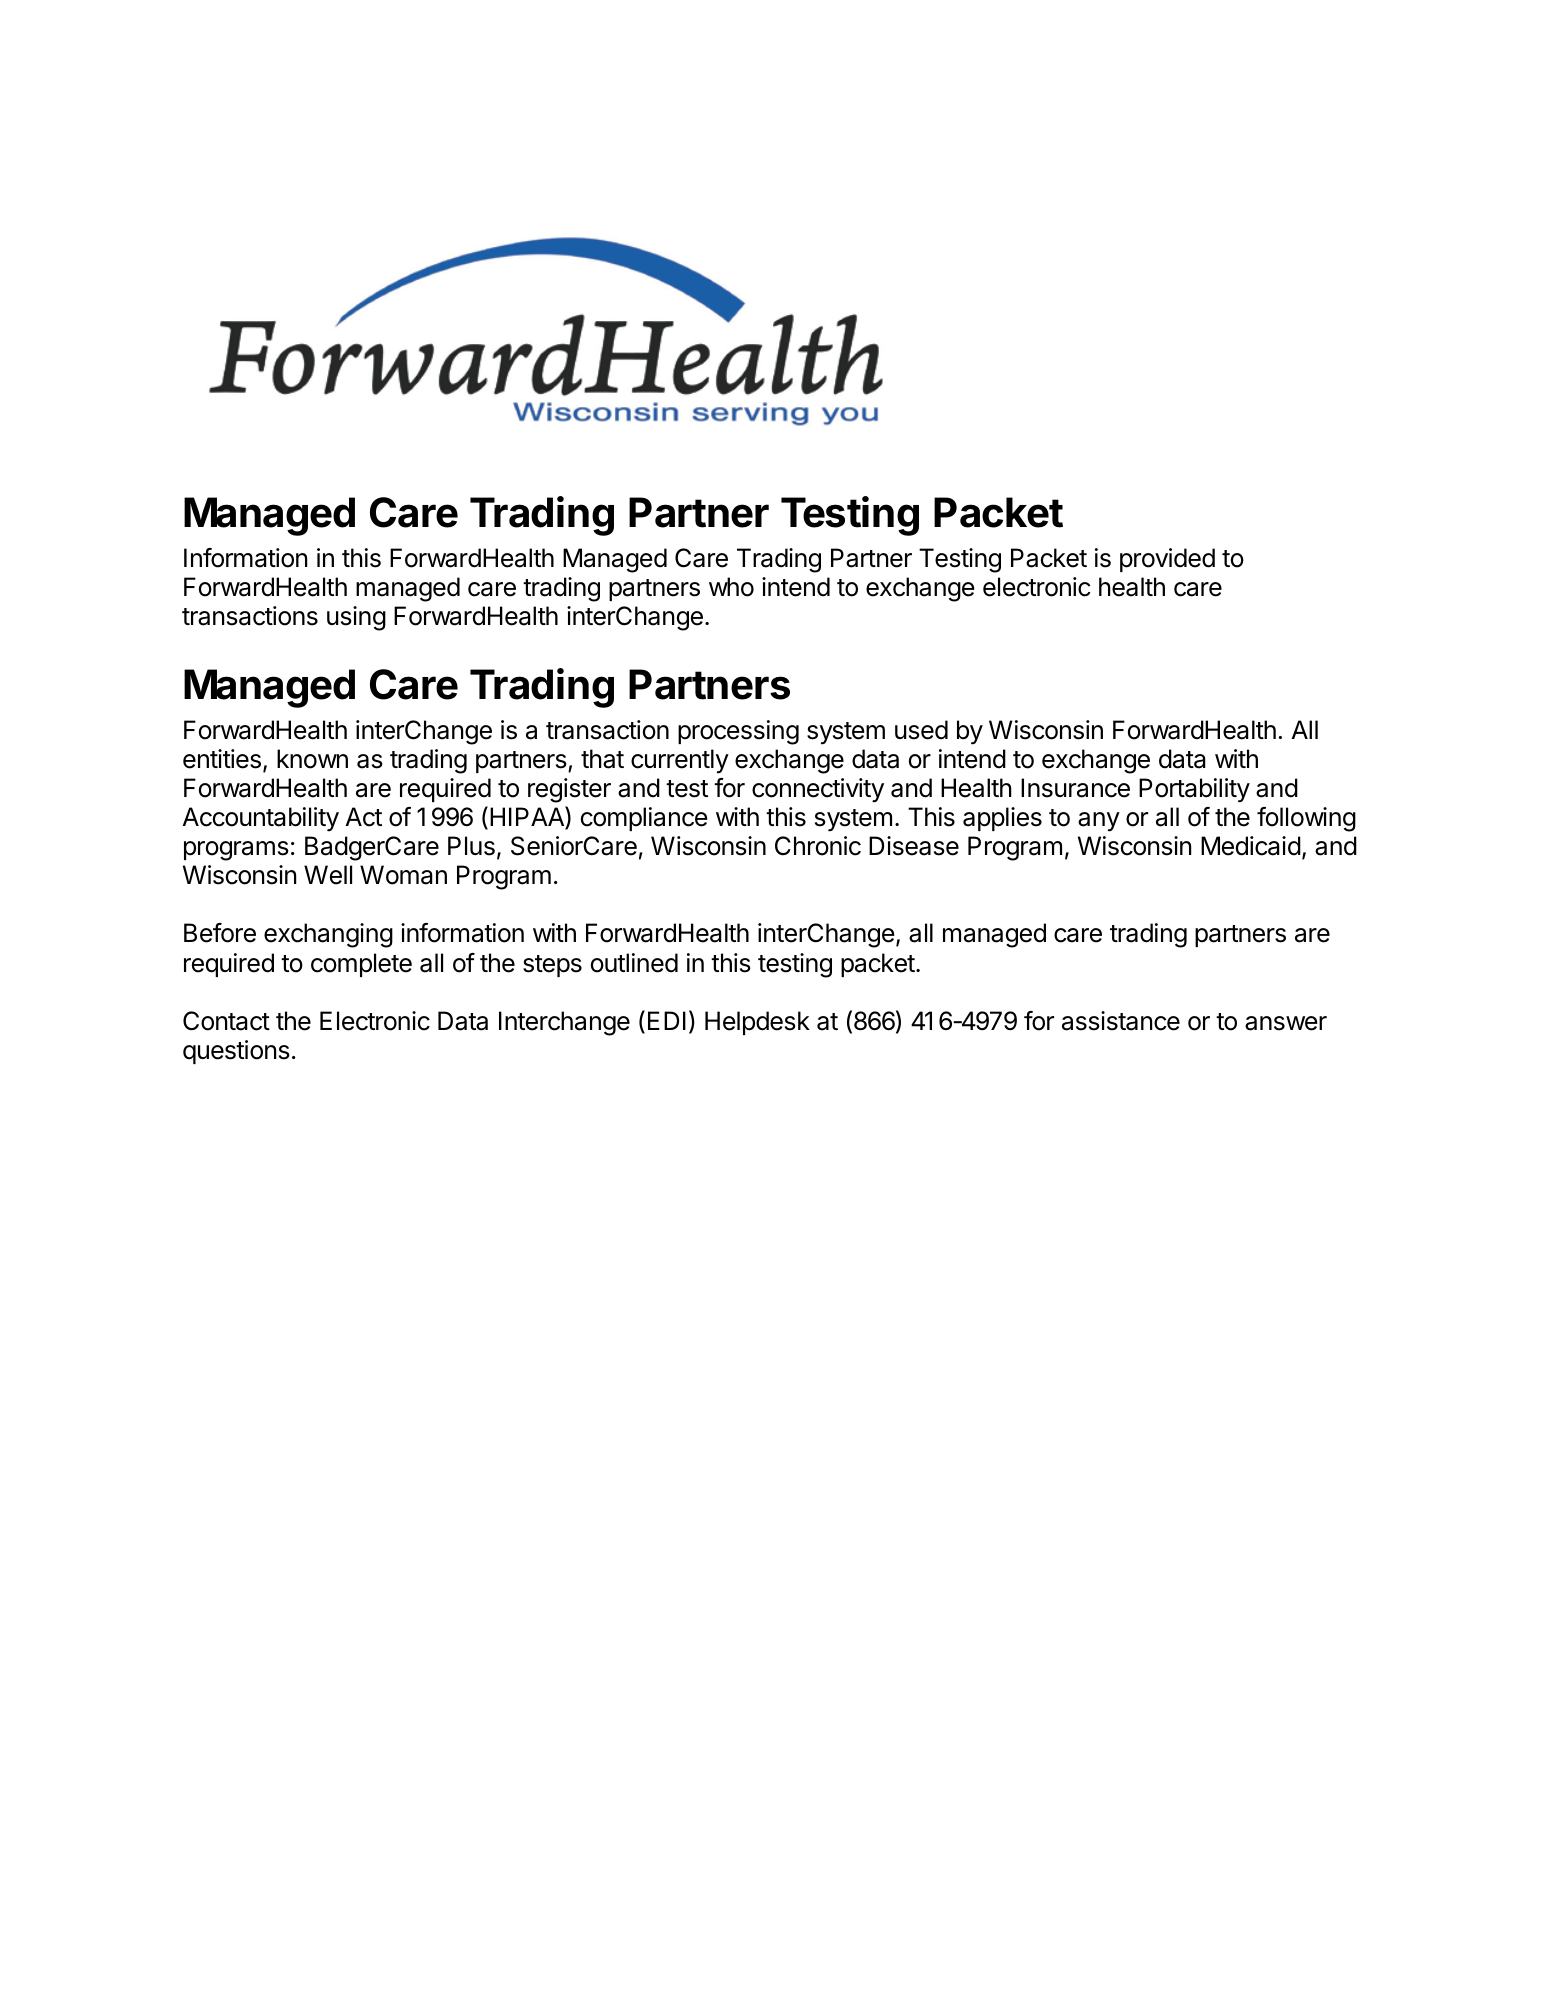  What do you see at coordinates (738, 732) in the screenshot?
I see `processing` at bounding box center [738, 732].
